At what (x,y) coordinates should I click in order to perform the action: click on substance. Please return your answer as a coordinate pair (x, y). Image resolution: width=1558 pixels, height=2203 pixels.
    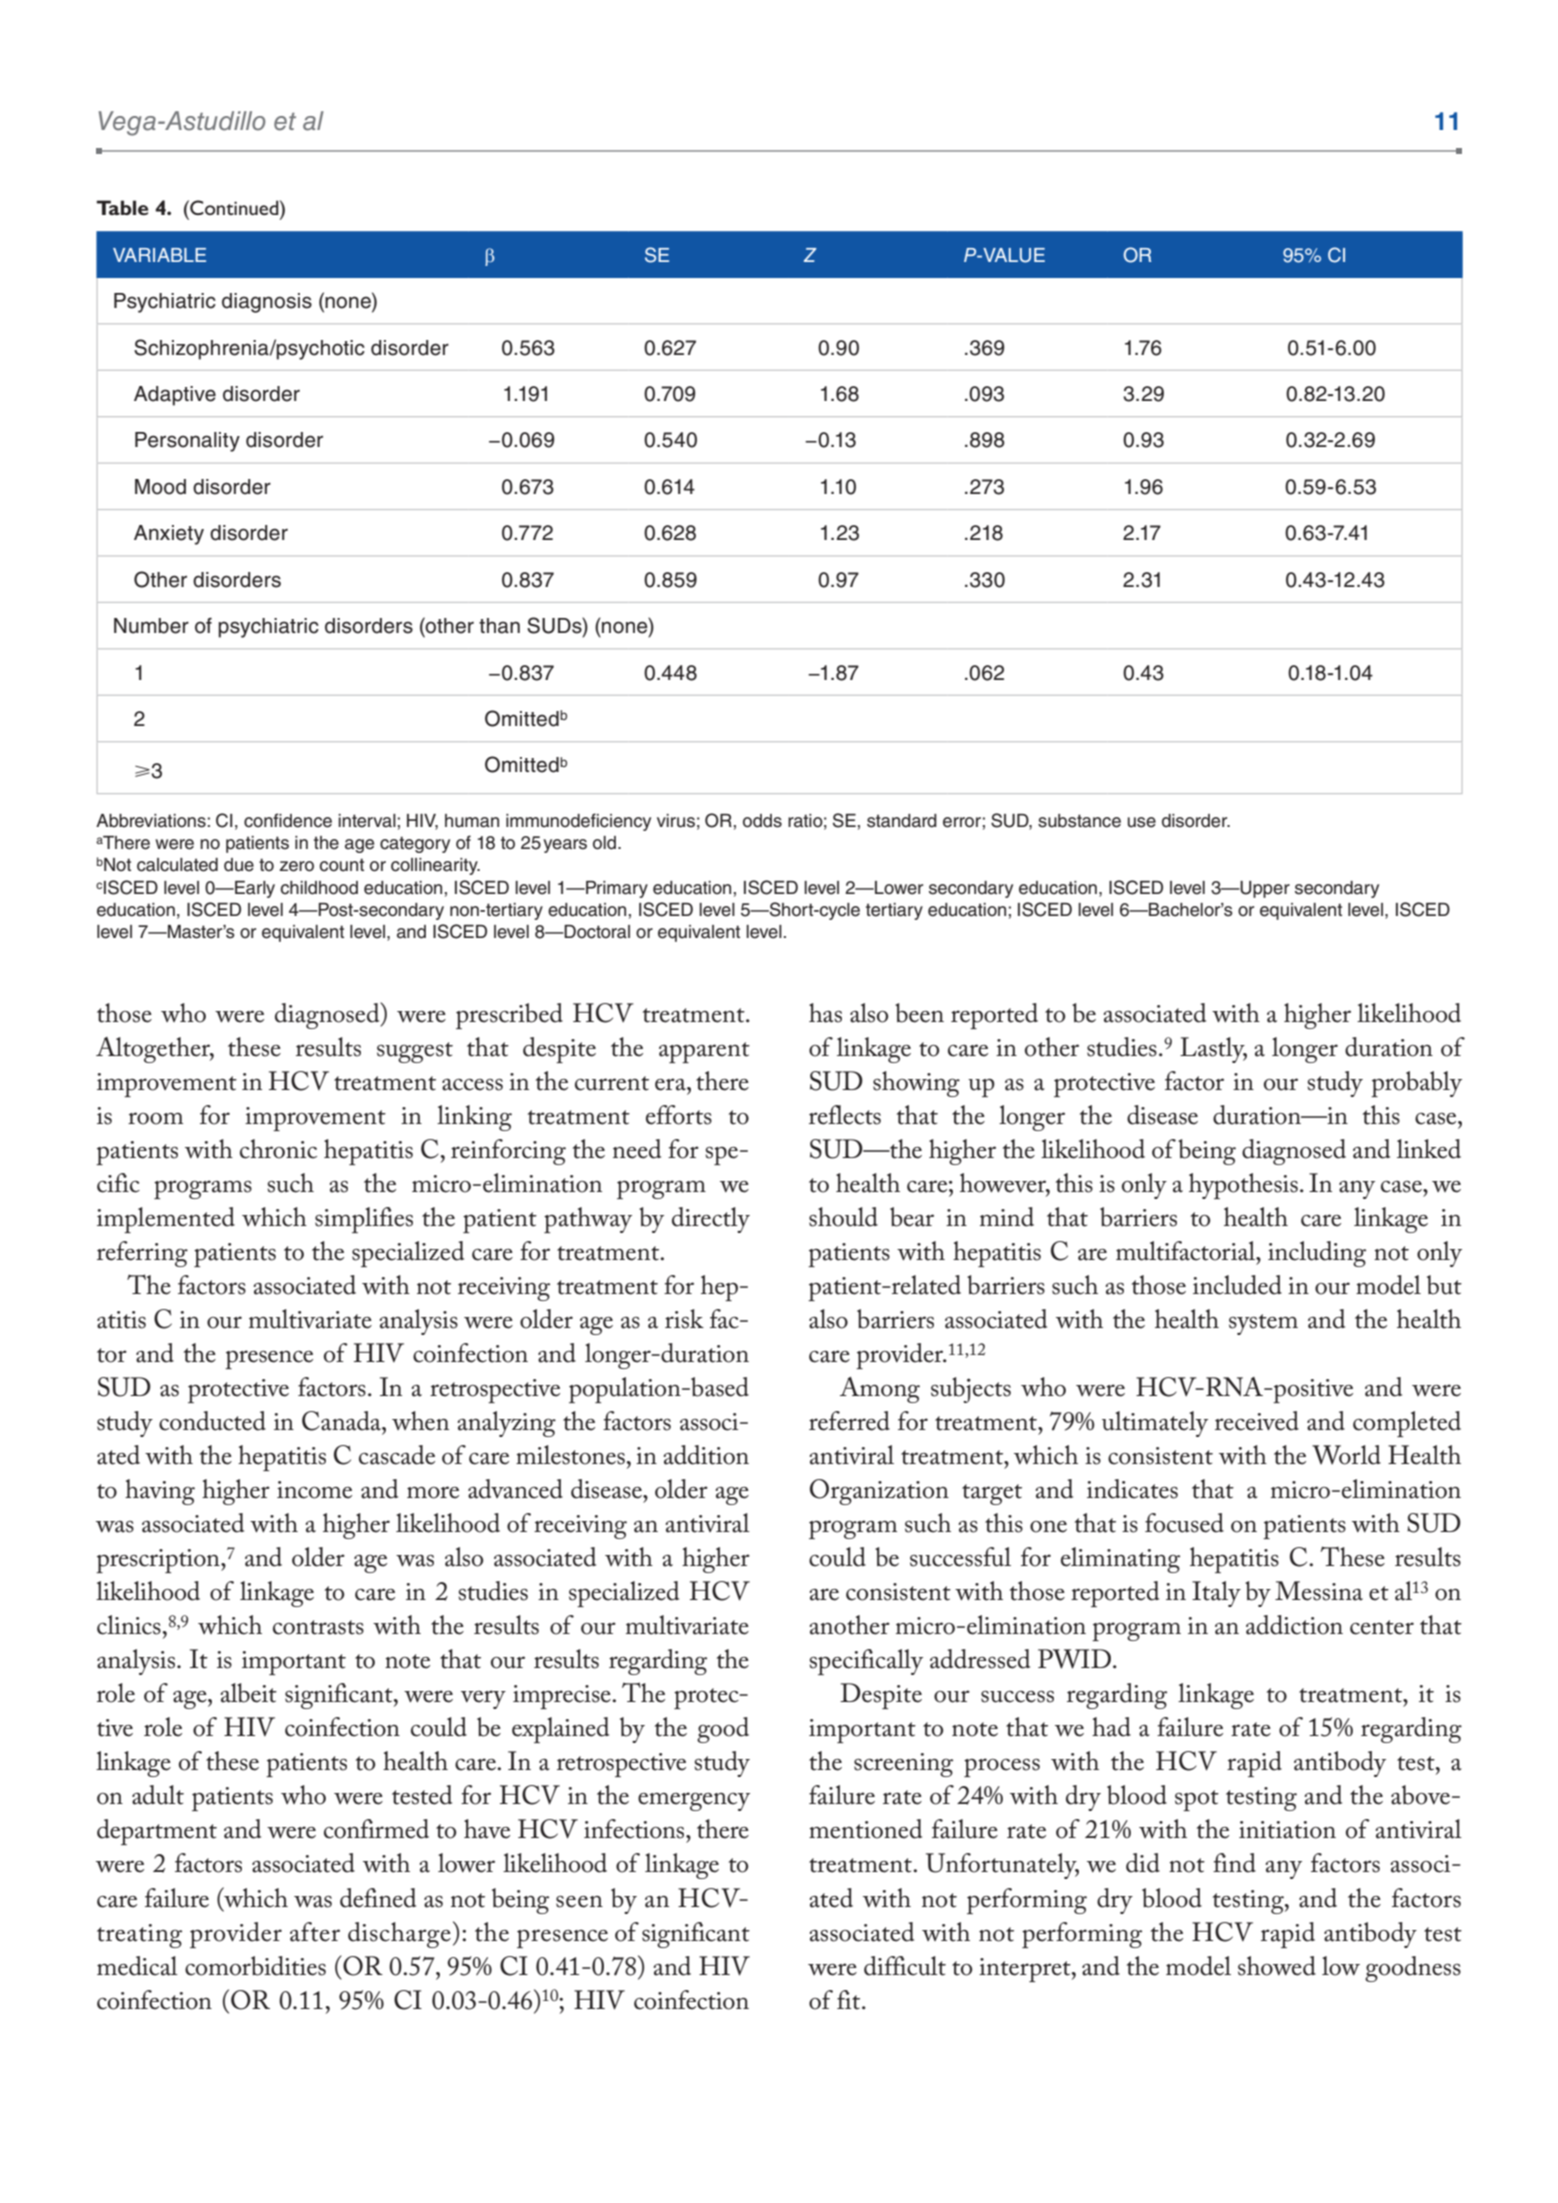
    Looking at the image, I should click on (1079, 821).
